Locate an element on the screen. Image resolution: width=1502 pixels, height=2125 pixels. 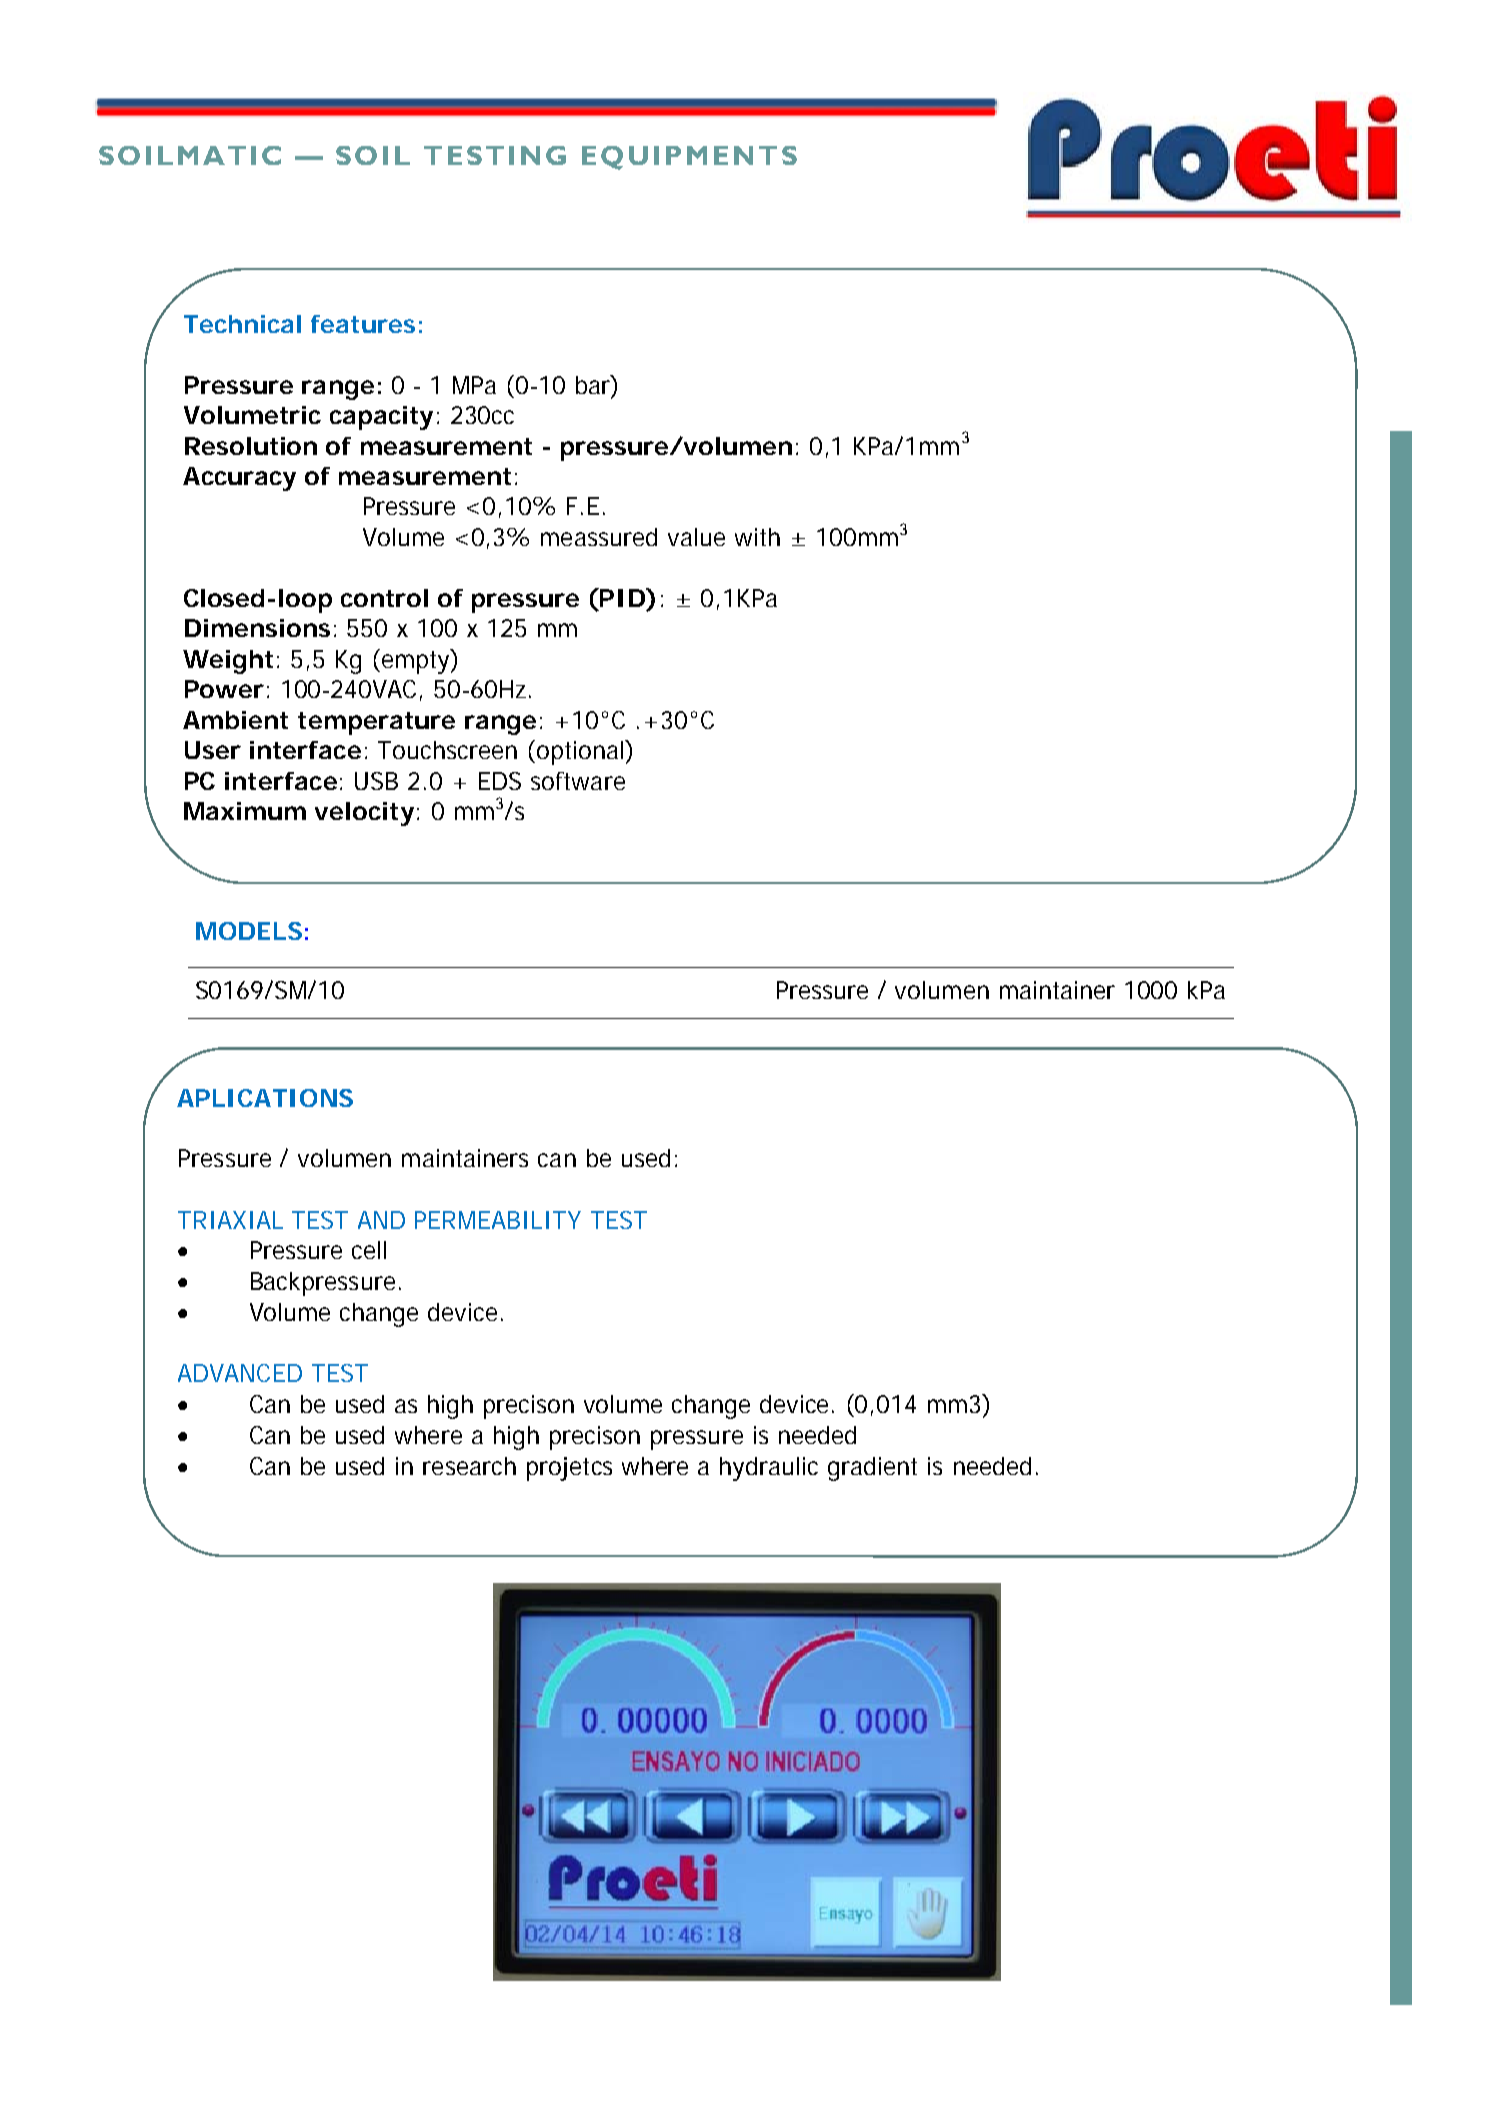
bar is located at coordinates (596, 385).
